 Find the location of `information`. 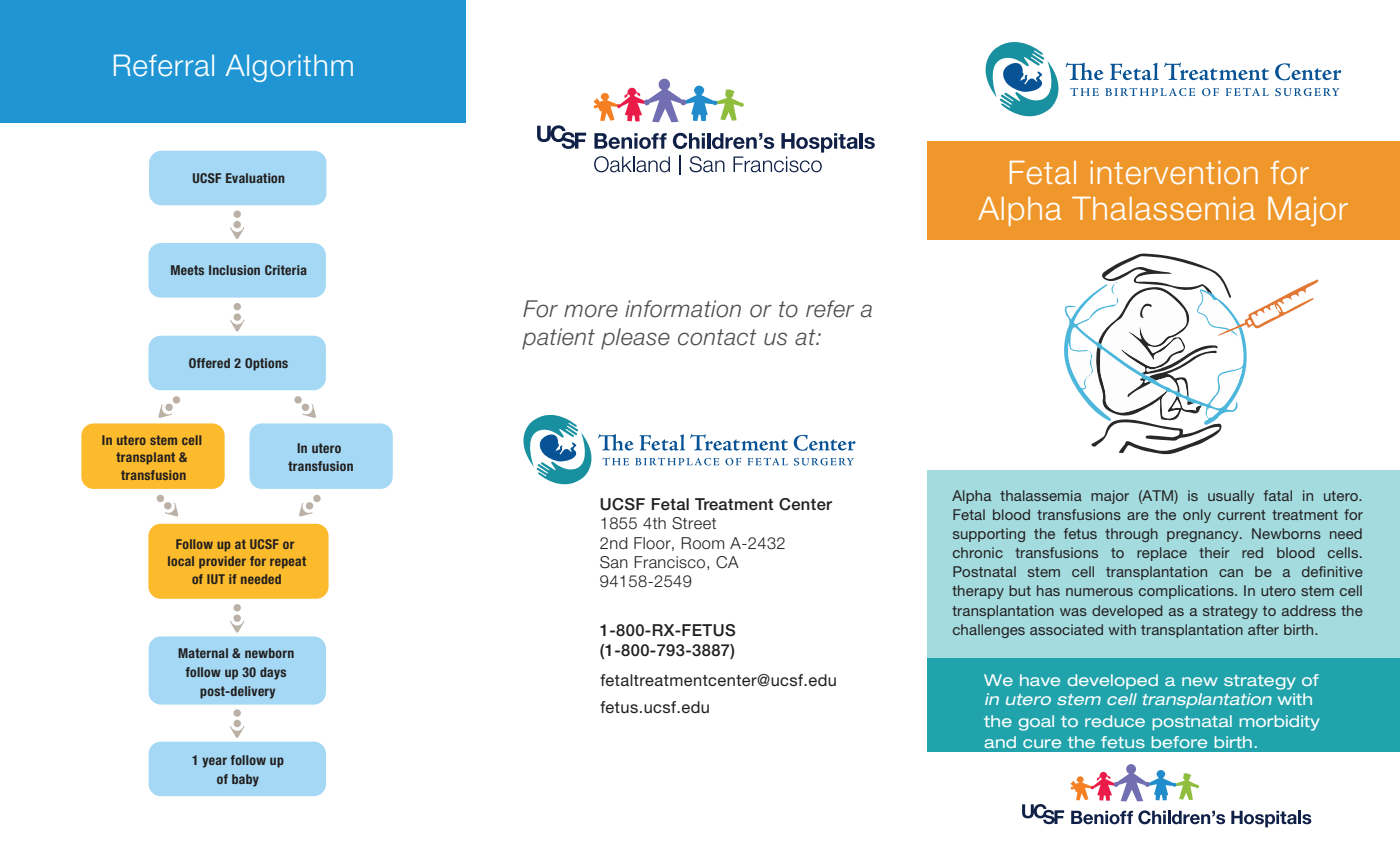

information is located at coordinates (683, 309).
